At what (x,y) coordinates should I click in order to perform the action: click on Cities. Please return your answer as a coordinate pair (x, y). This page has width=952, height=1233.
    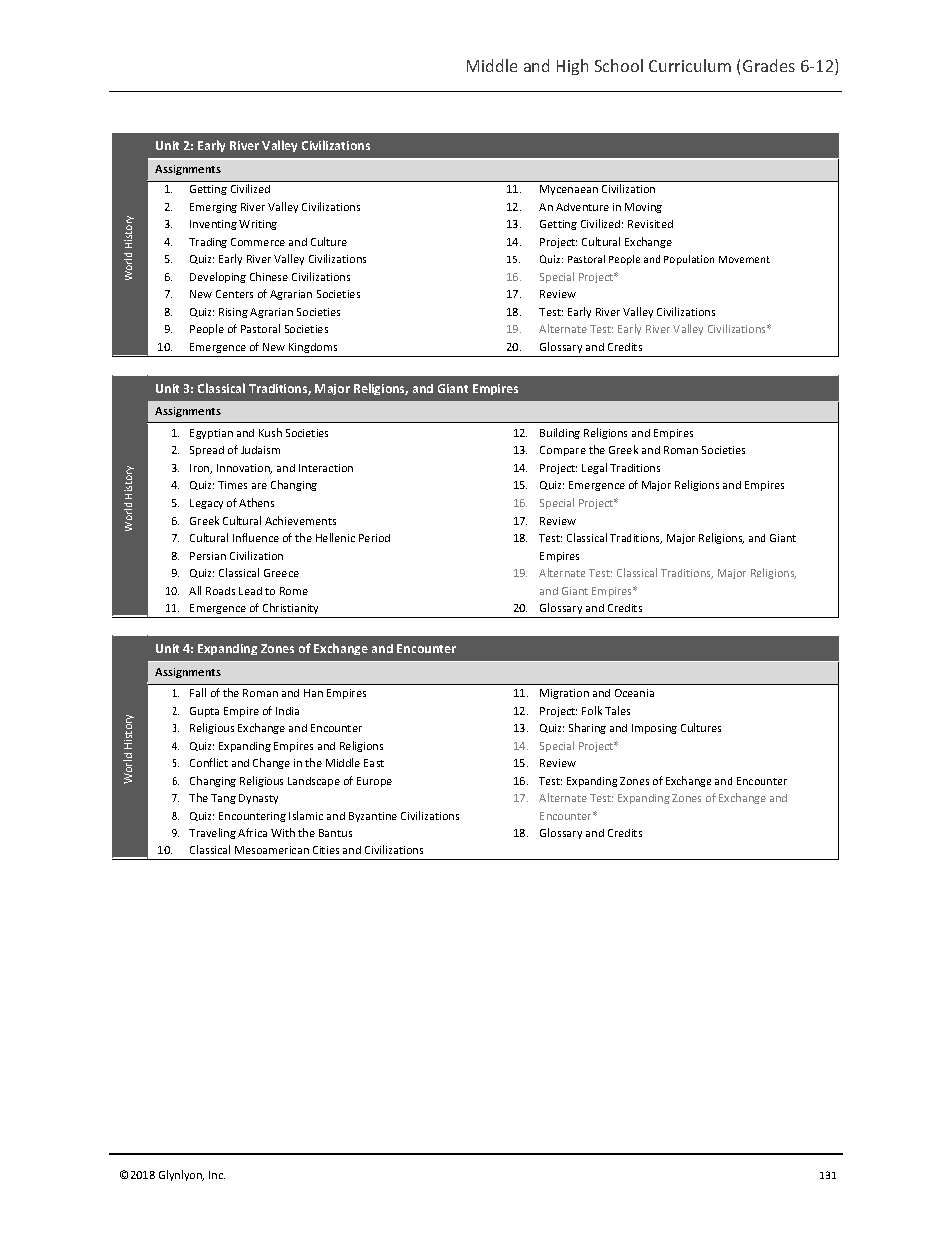
    Looking at the image, I should click on (326, 850).
